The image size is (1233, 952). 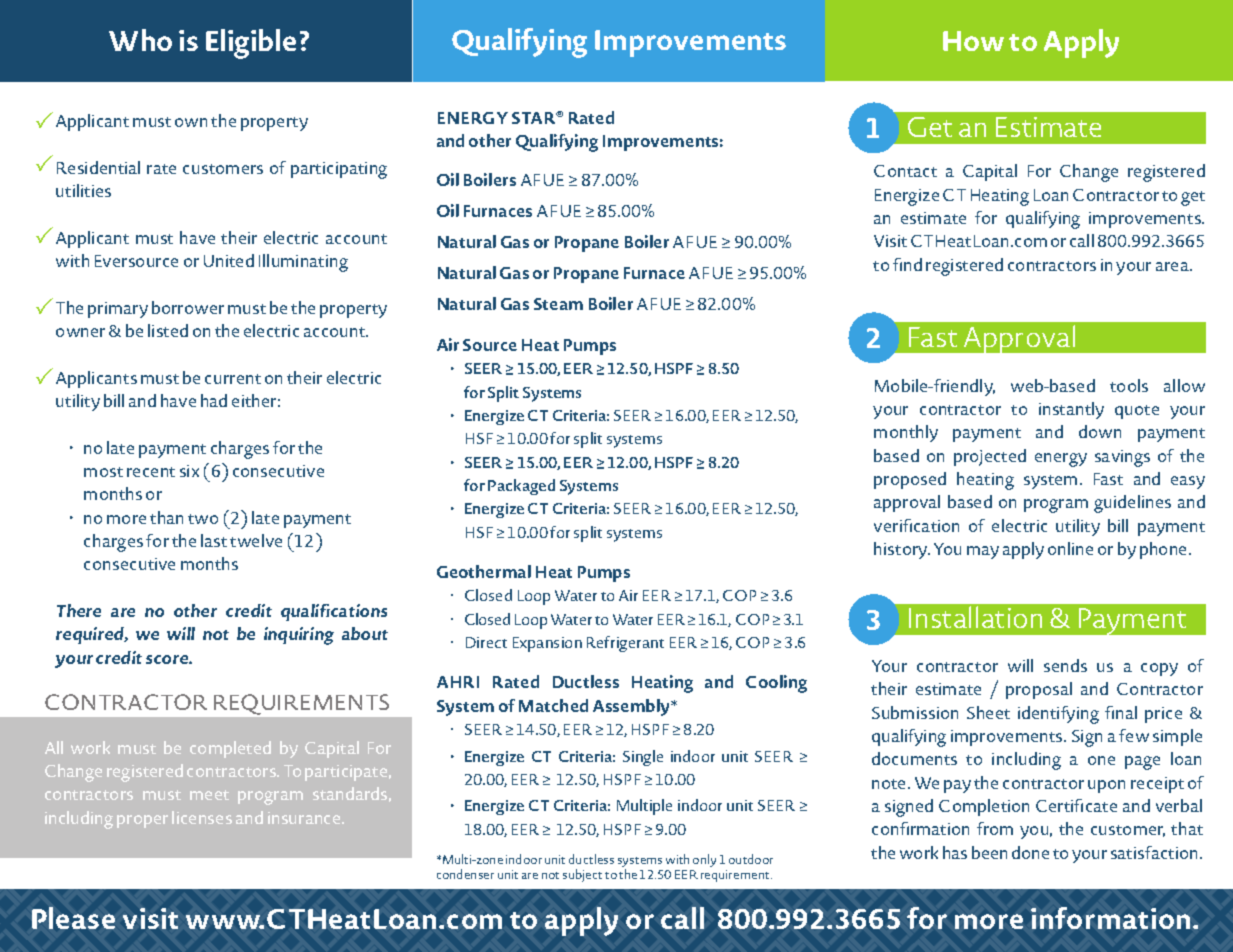 I want to click on How, so click(x=973, y=41).
